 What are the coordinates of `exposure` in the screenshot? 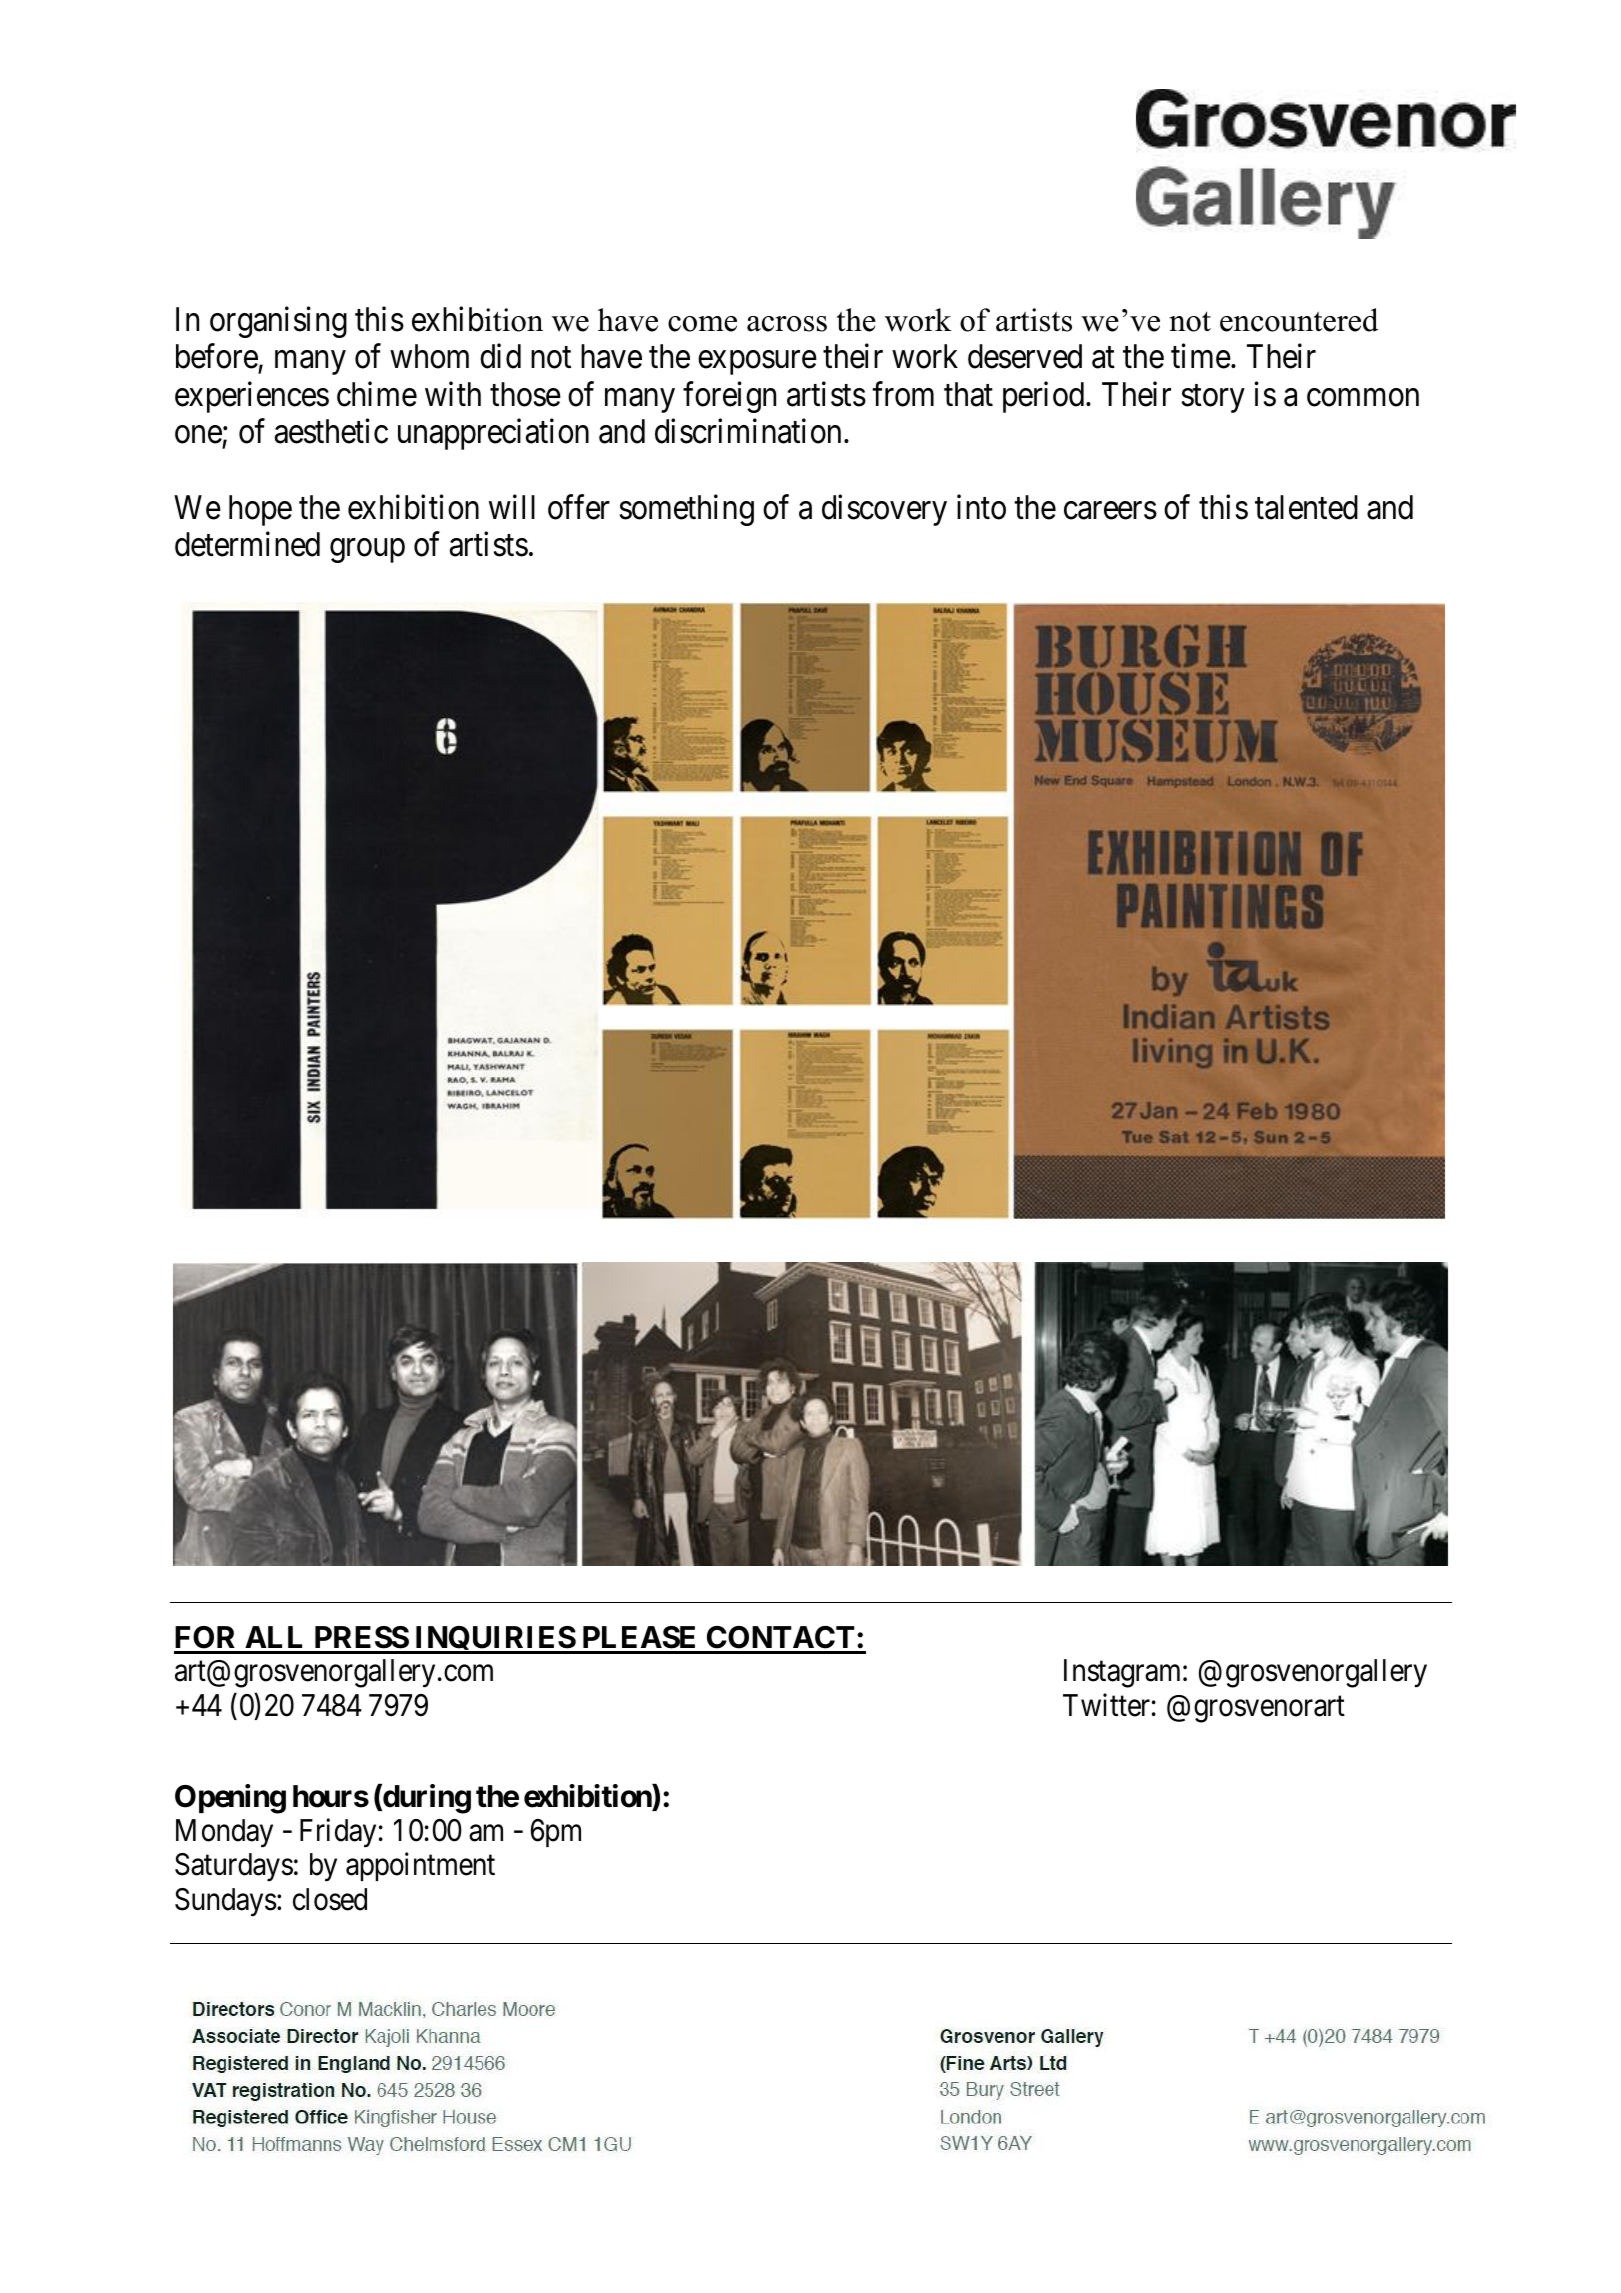 It's located at (757, 363).
